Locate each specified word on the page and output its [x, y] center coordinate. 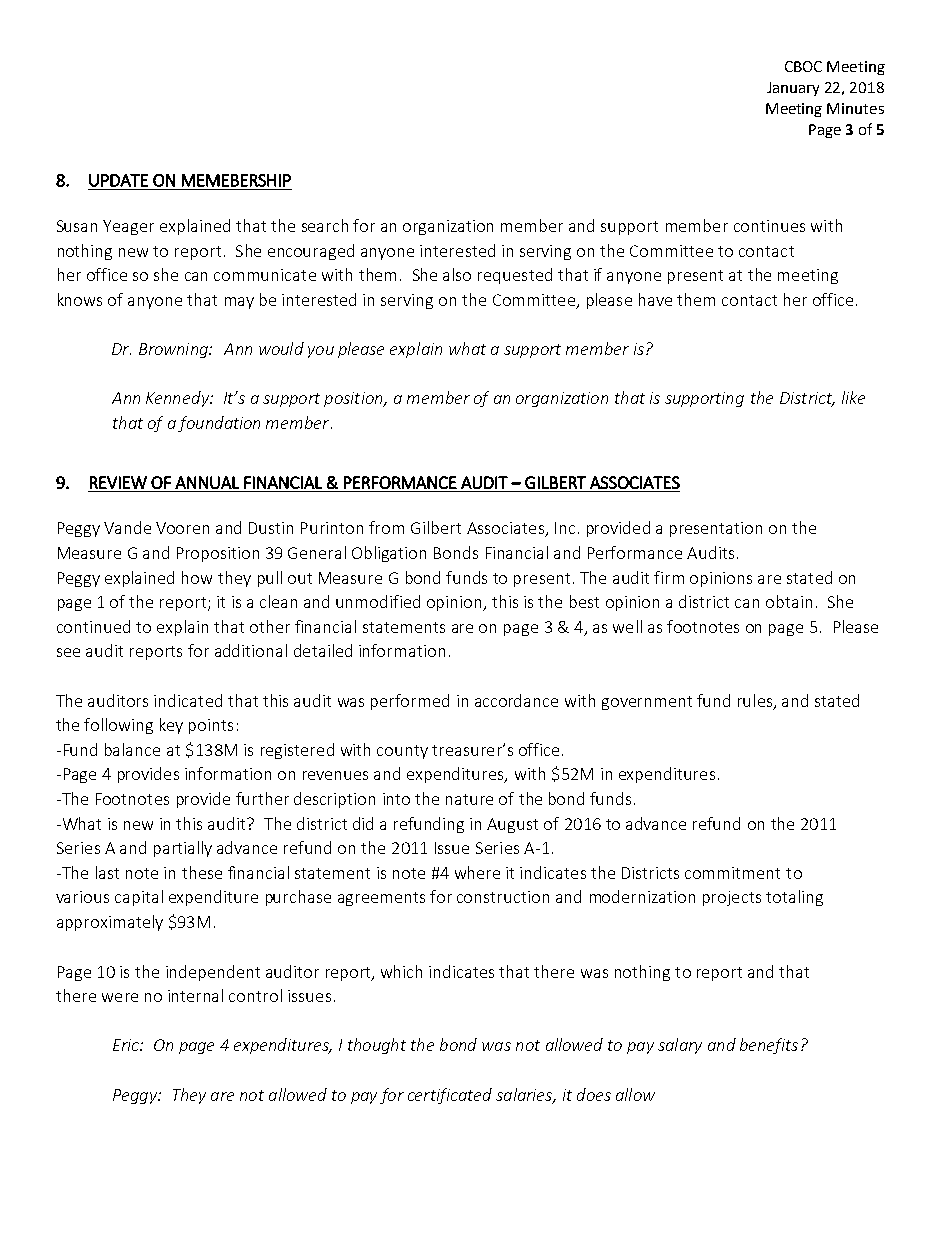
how [197, 577]
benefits [769, 1046]
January [793, 89]
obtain [789, 601]
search [325, 225]
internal [195, 995]
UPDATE [118, 180]
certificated [450, 1096]
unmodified [378, 601]
